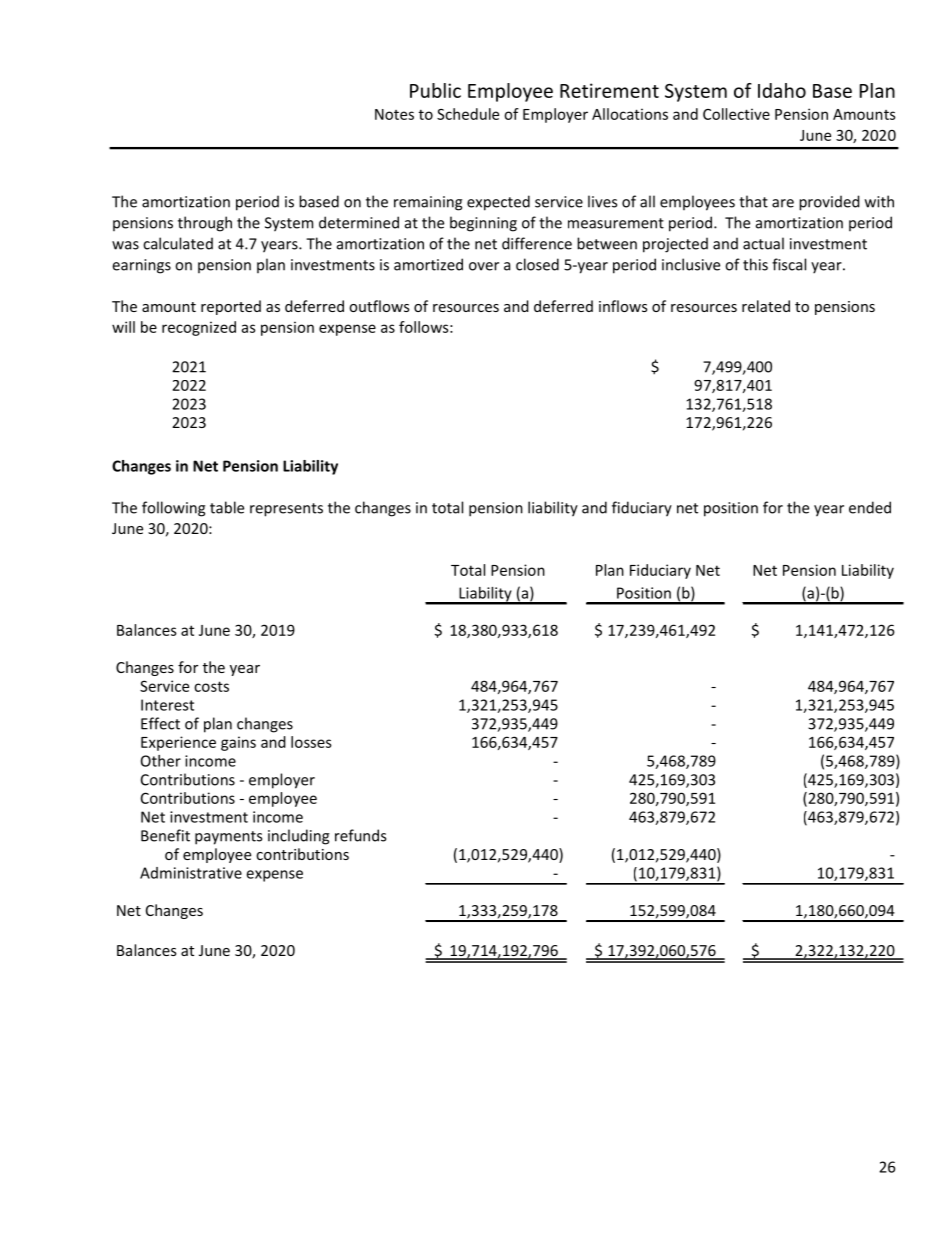  I want to click on Schedule, so click(468, 114).
